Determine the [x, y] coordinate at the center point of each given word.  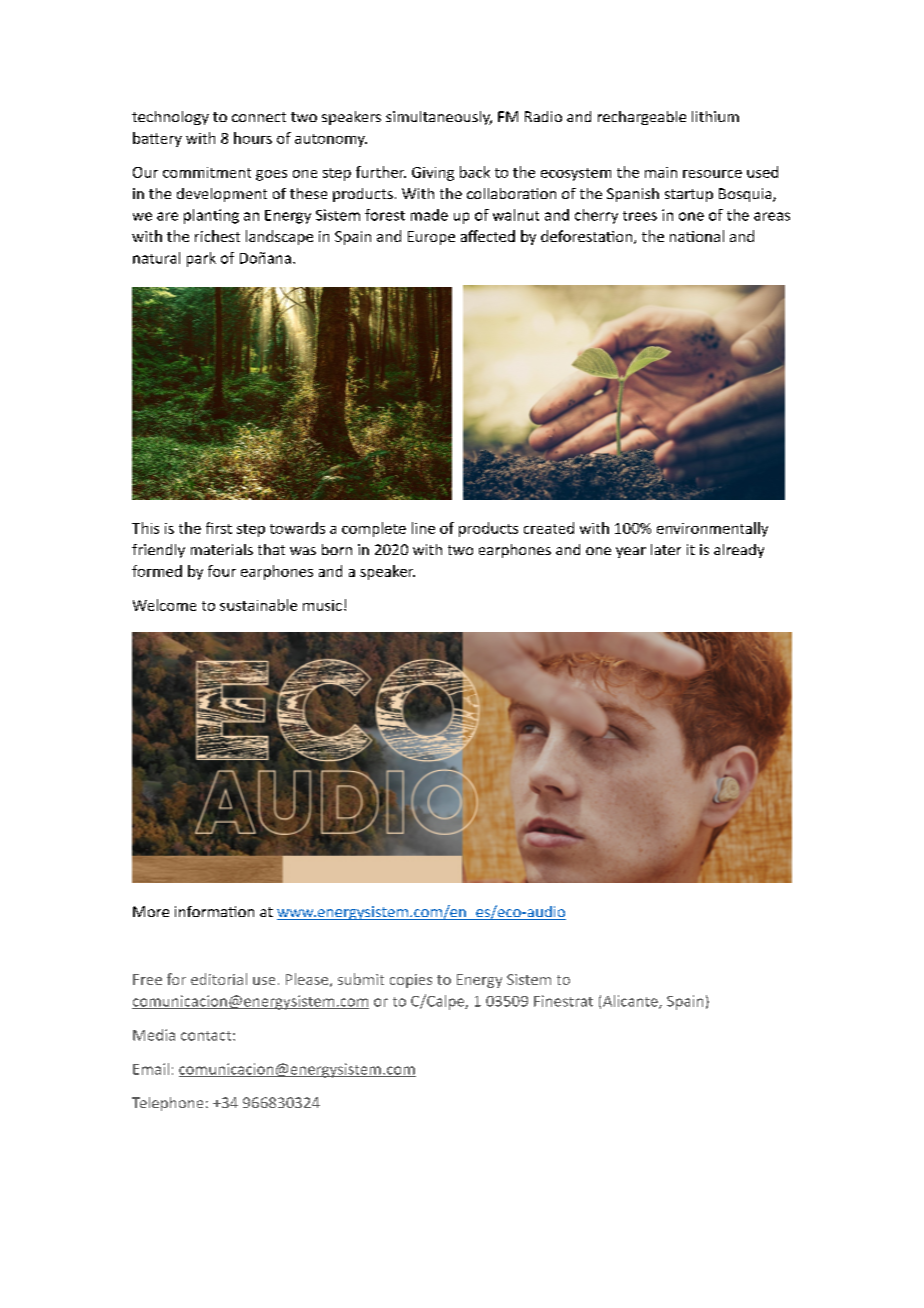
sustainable [258, 605]
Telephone [167, 1104]
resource [712, 174]
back [475, 172]
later [666, 549]
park [201, 259]
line [423, 528]
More [151, 911]
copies [411, 981]
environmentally [712, 529]
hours [253, 138]
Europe [431, 238]
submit [361, 979]
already [739, 551]
